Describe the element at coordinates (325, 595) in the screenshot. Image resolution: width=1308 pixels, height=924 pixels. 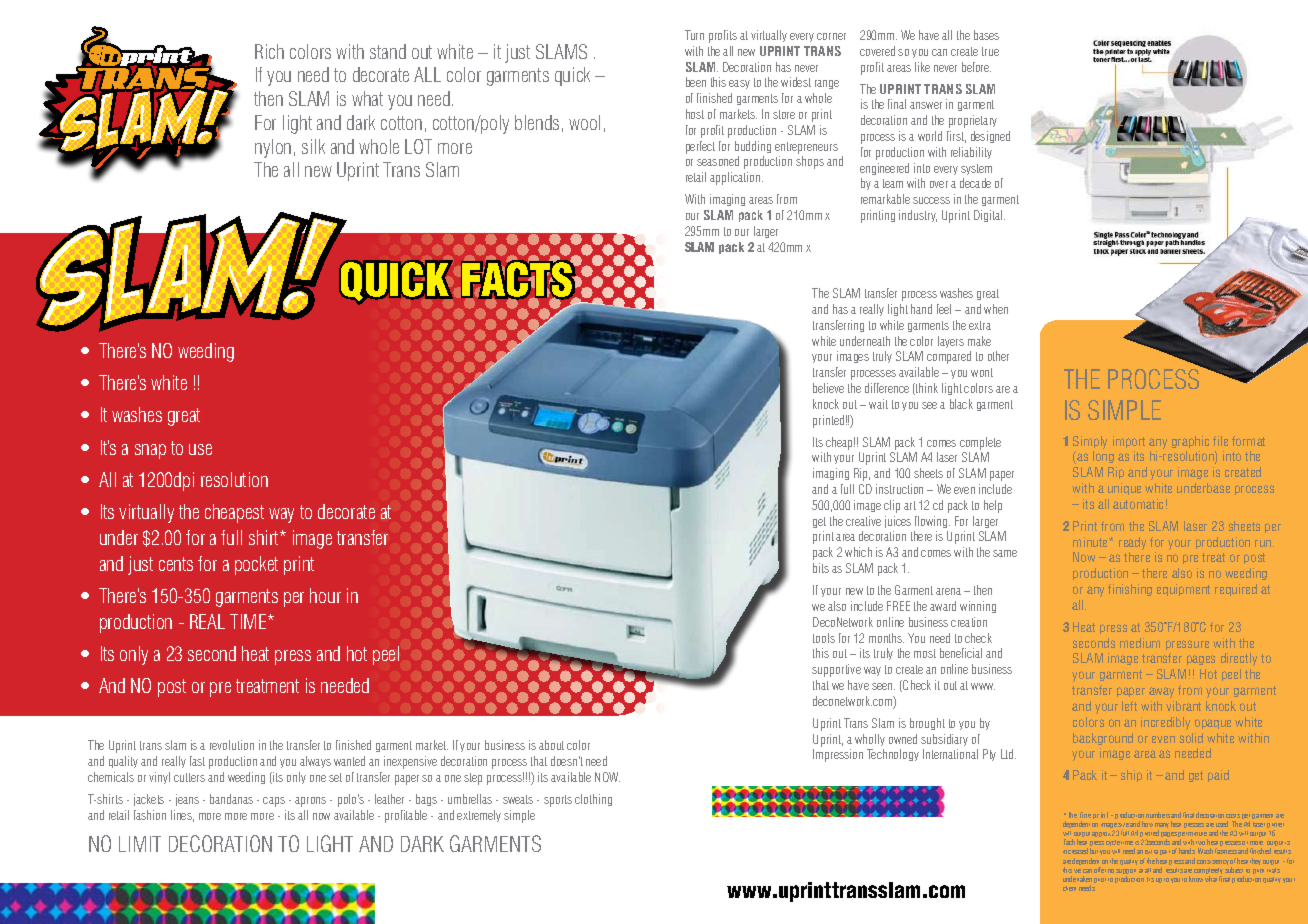
I see `hour` at that location.
